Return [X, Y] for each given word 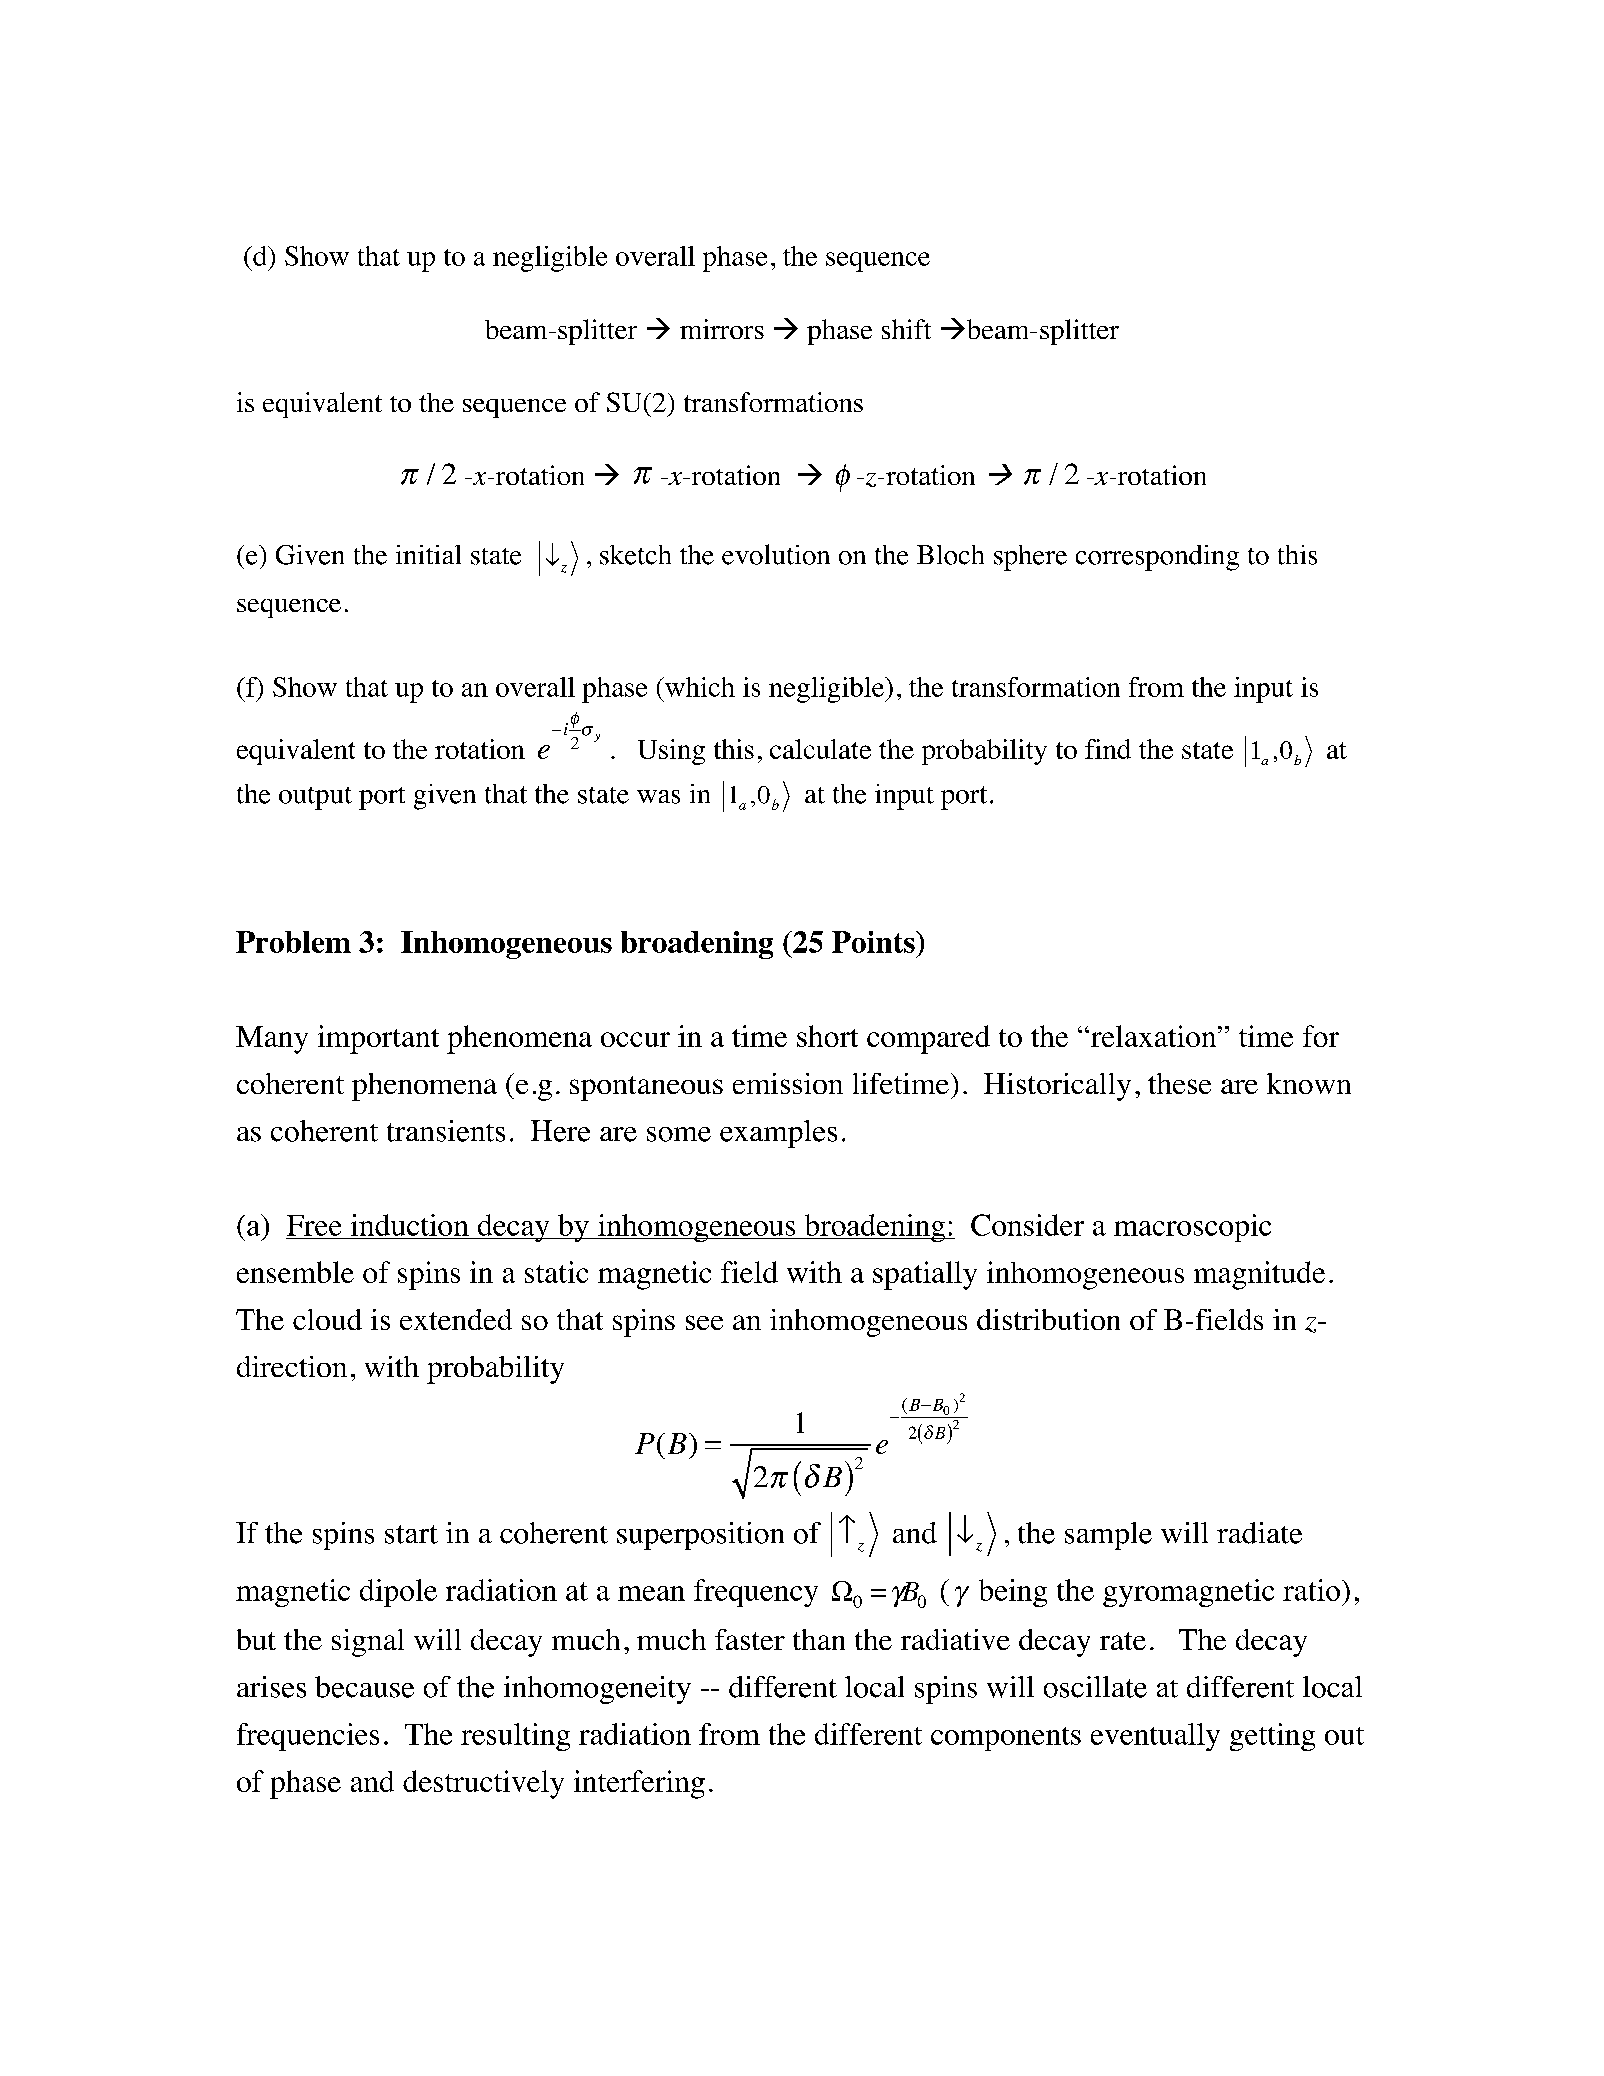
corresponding [1157, 558]
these [1179, 1083]
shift [906, 329]
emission [788, 1083]
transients [446, 1131]
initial [428, 554]
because [364, 1687]
